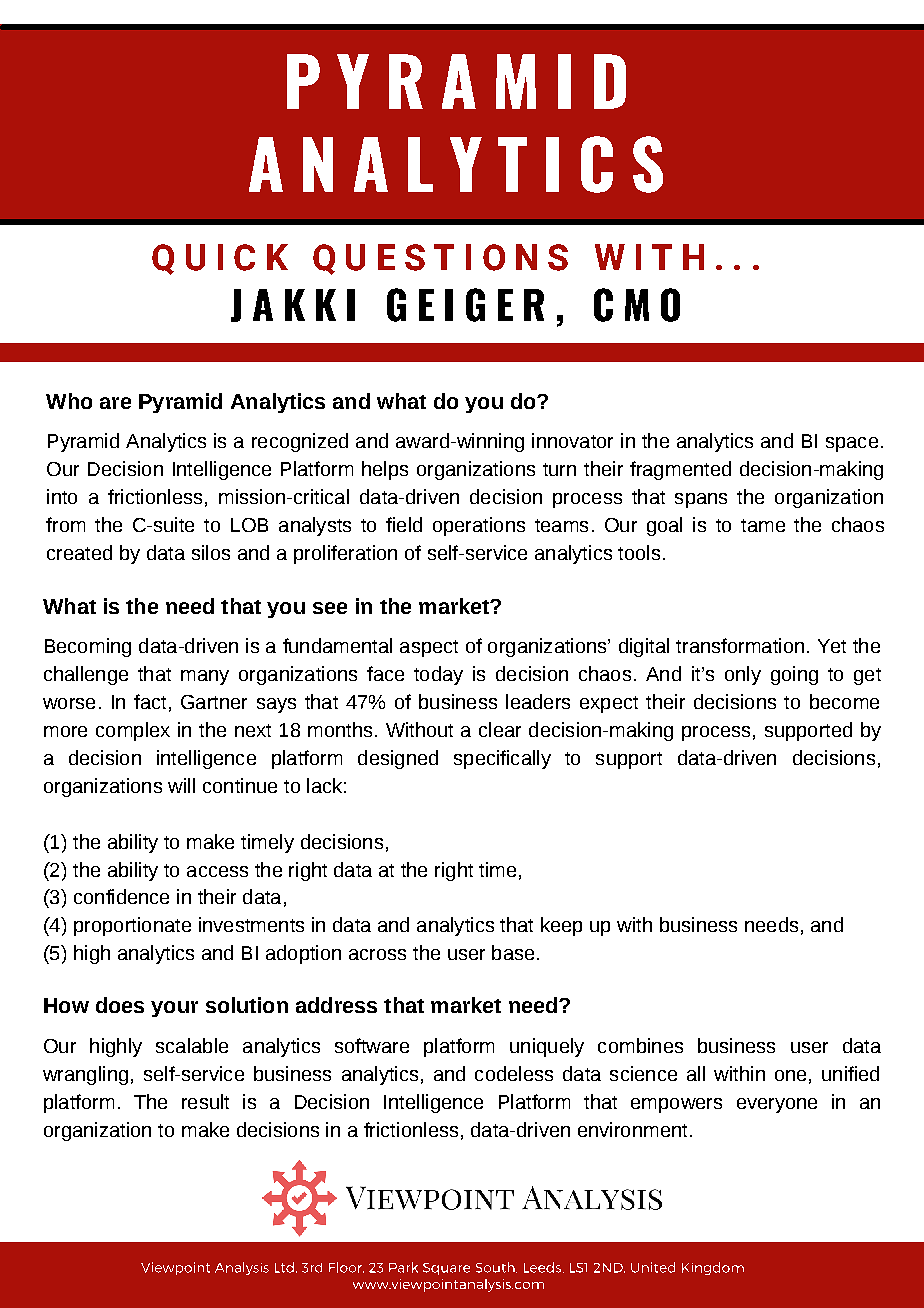  Describe the element at coordinates (69, 401) in the screenshot. I see `Who` at that location.
